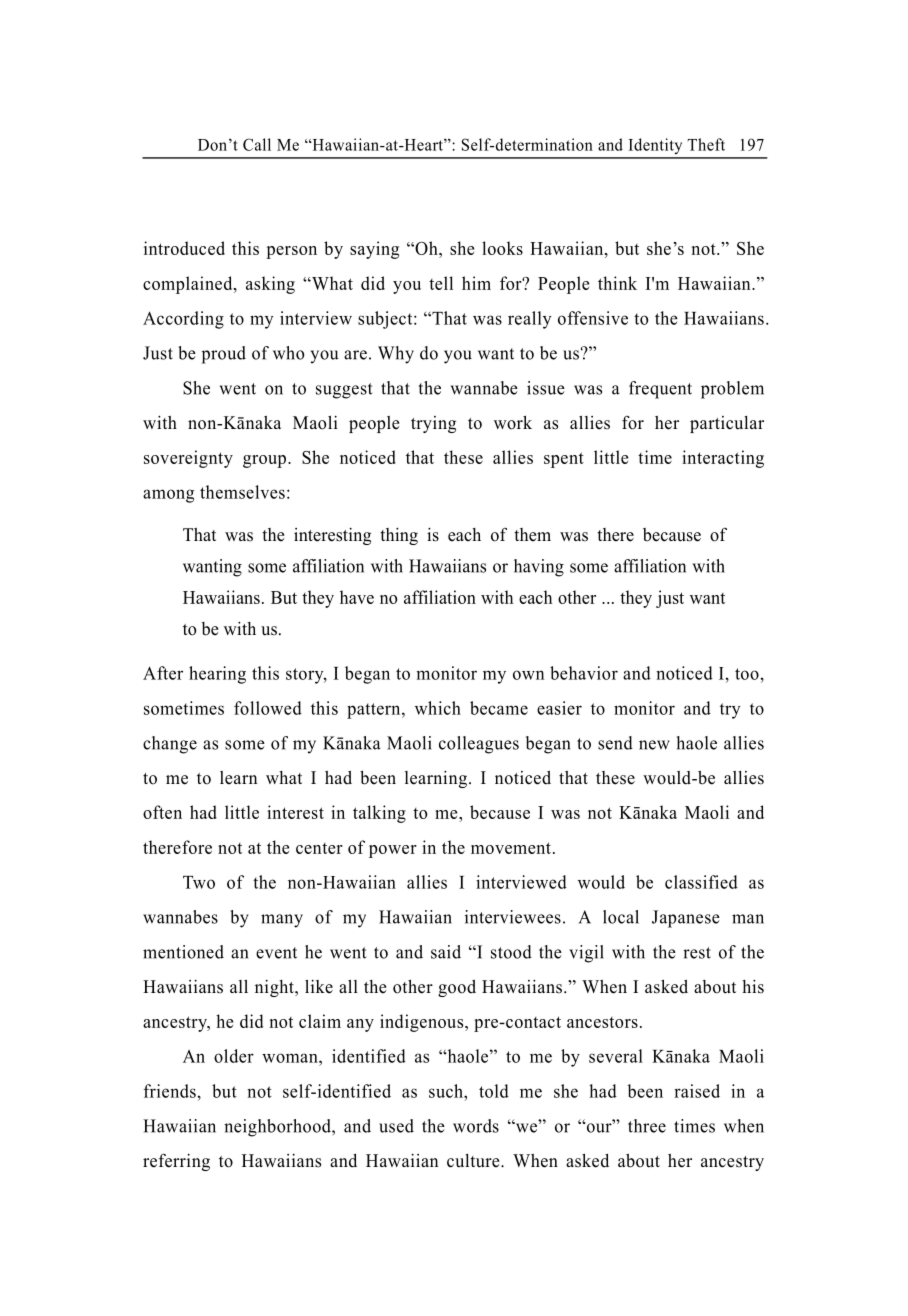 The width and height of the screenshot is (908, 1316). What do you see at coordinates (176, 1162) in the screenshot?
I see `referring` at bounding box center [176, 1162].
